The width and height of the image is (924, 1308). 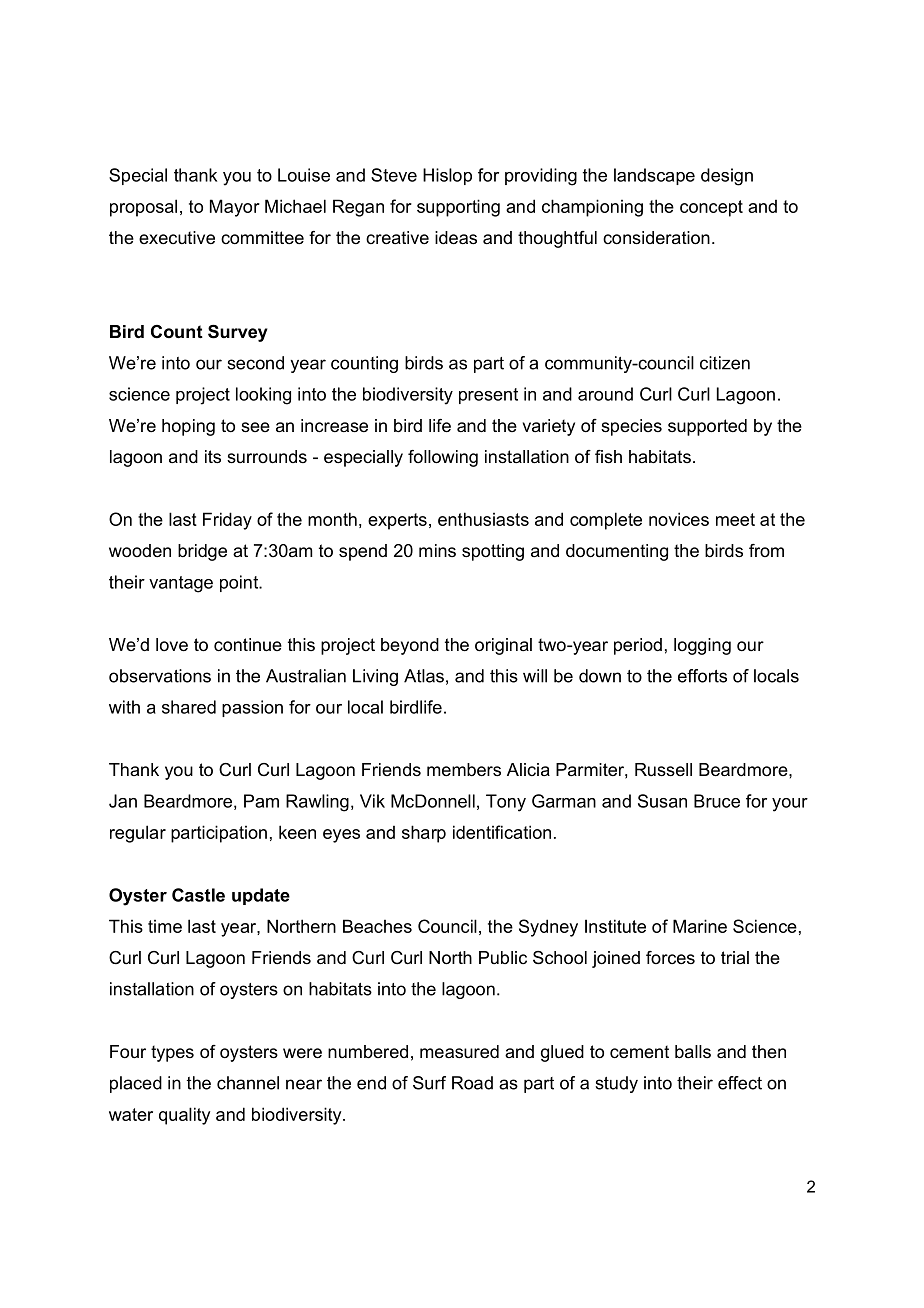 I want to click on effect, so click(x=740, y=1083).
